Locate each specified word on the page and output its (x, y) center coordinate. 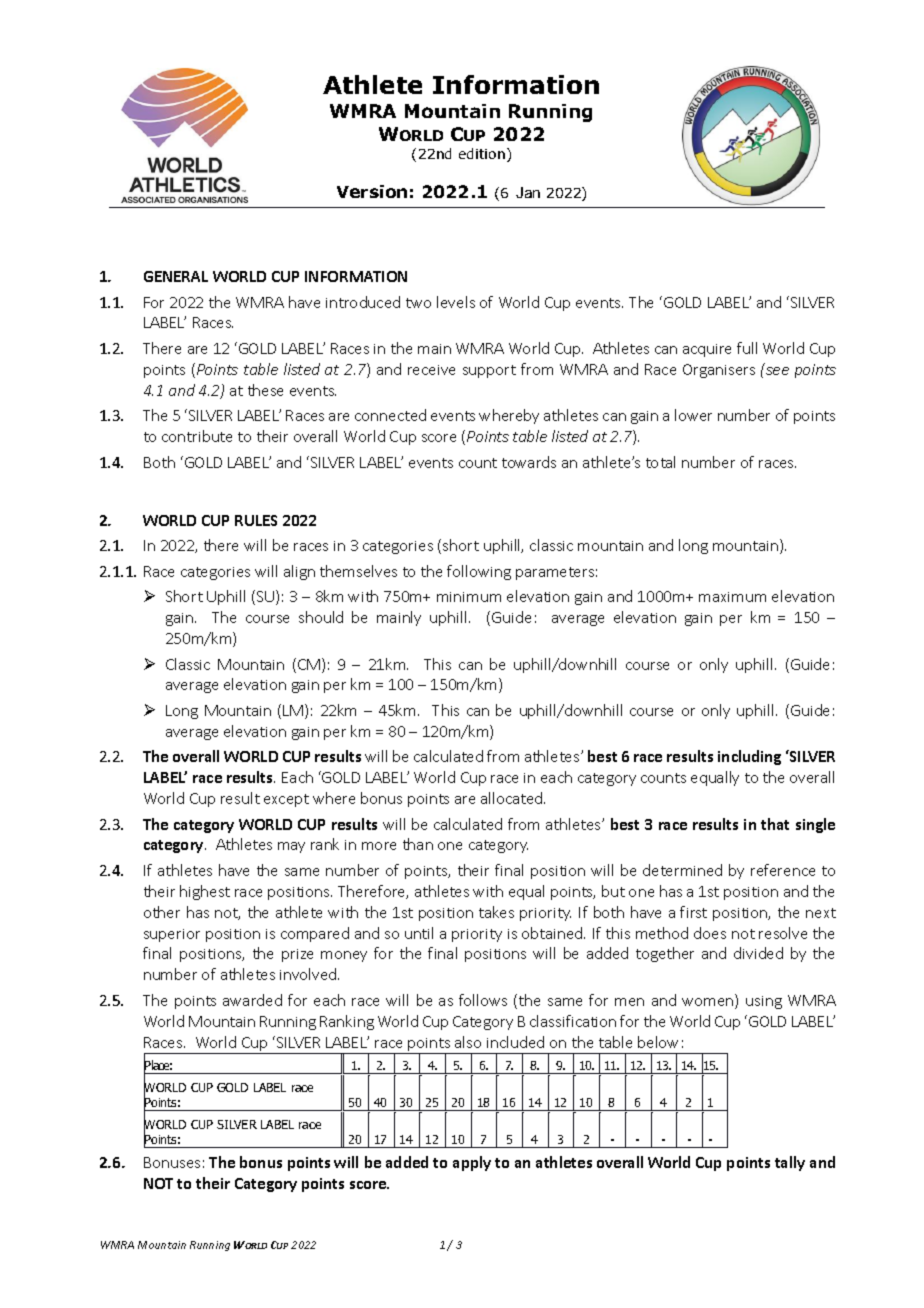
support (489, 371)
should (321, 617)
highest (205, 892)
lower (693, 415)
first (693, 912)
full (747, 348)
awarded (252, 1000)
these (265, 390)
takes (496, 912)
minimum (469, 597)
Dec (528, 192)
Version (372, 191)
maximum (732, 597)
